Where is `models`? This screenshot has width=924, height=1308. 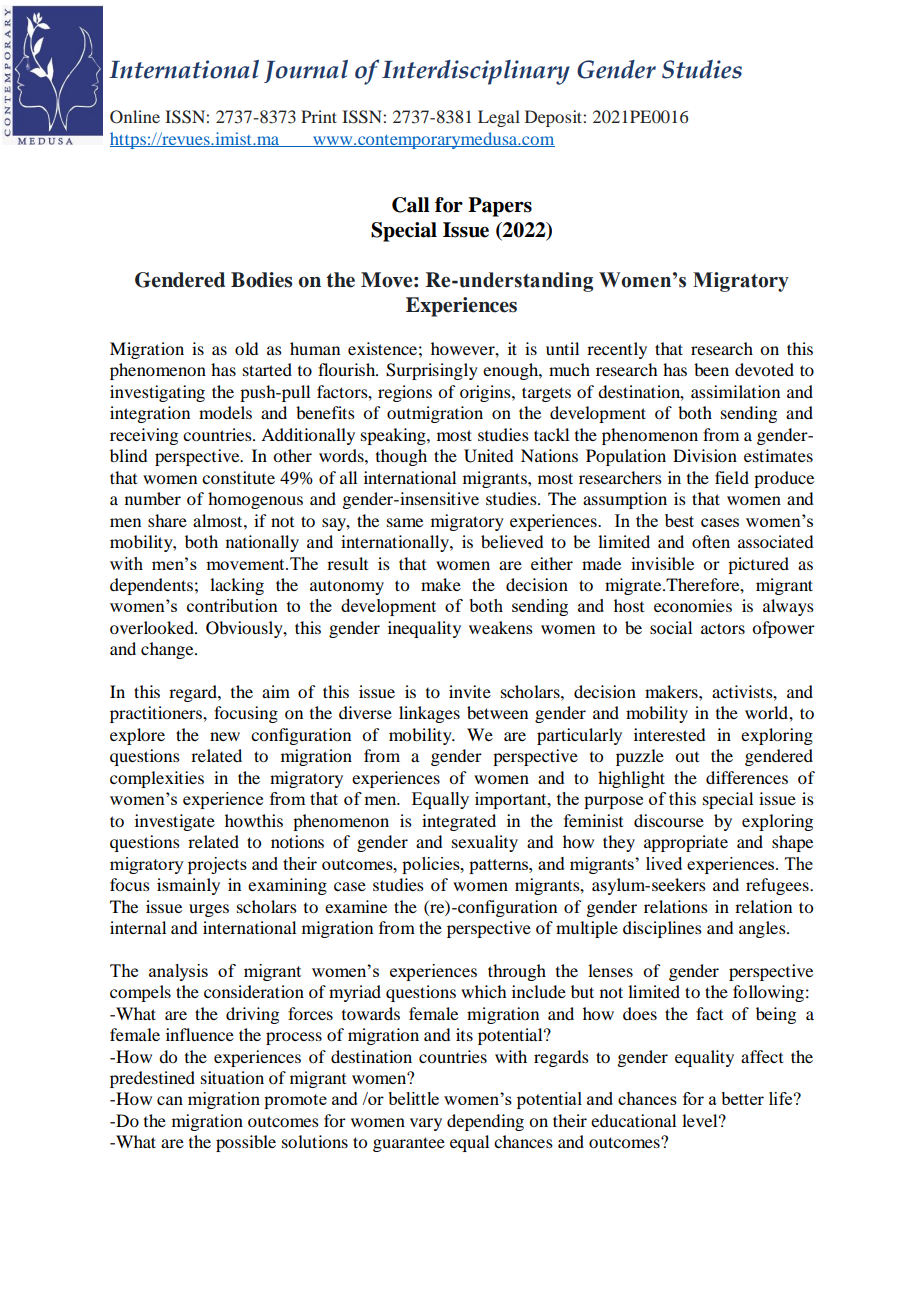
models is located at coordinates (225, 412).
